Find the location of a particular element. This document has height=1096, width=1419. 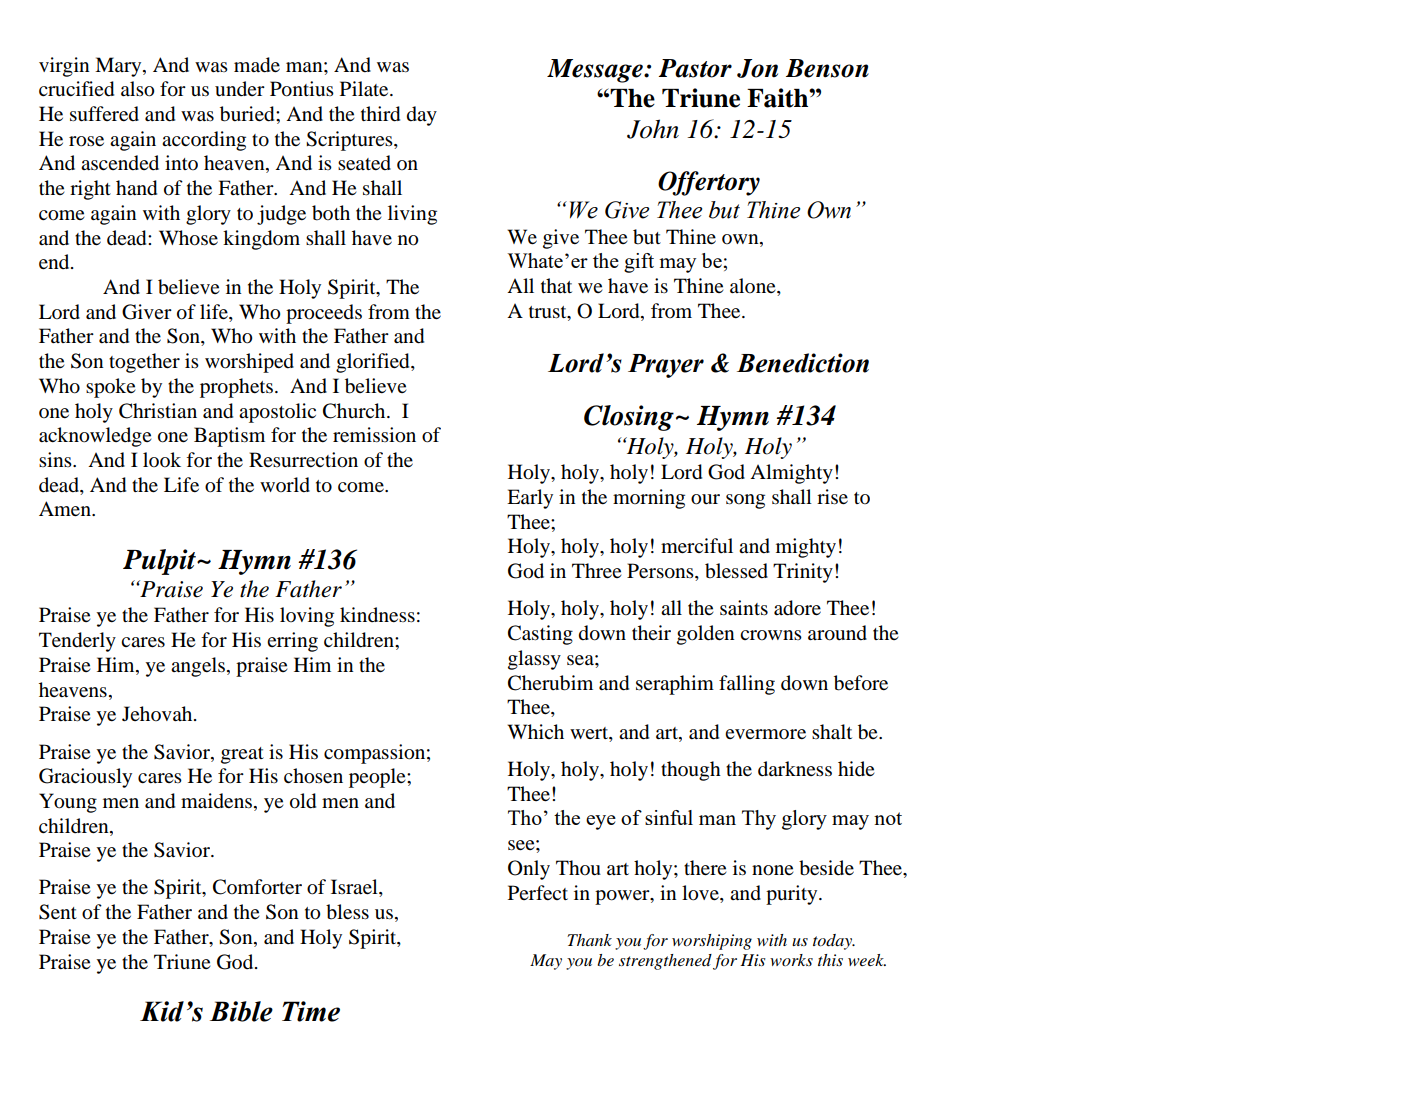

also is located at coordinates (138, 89).
